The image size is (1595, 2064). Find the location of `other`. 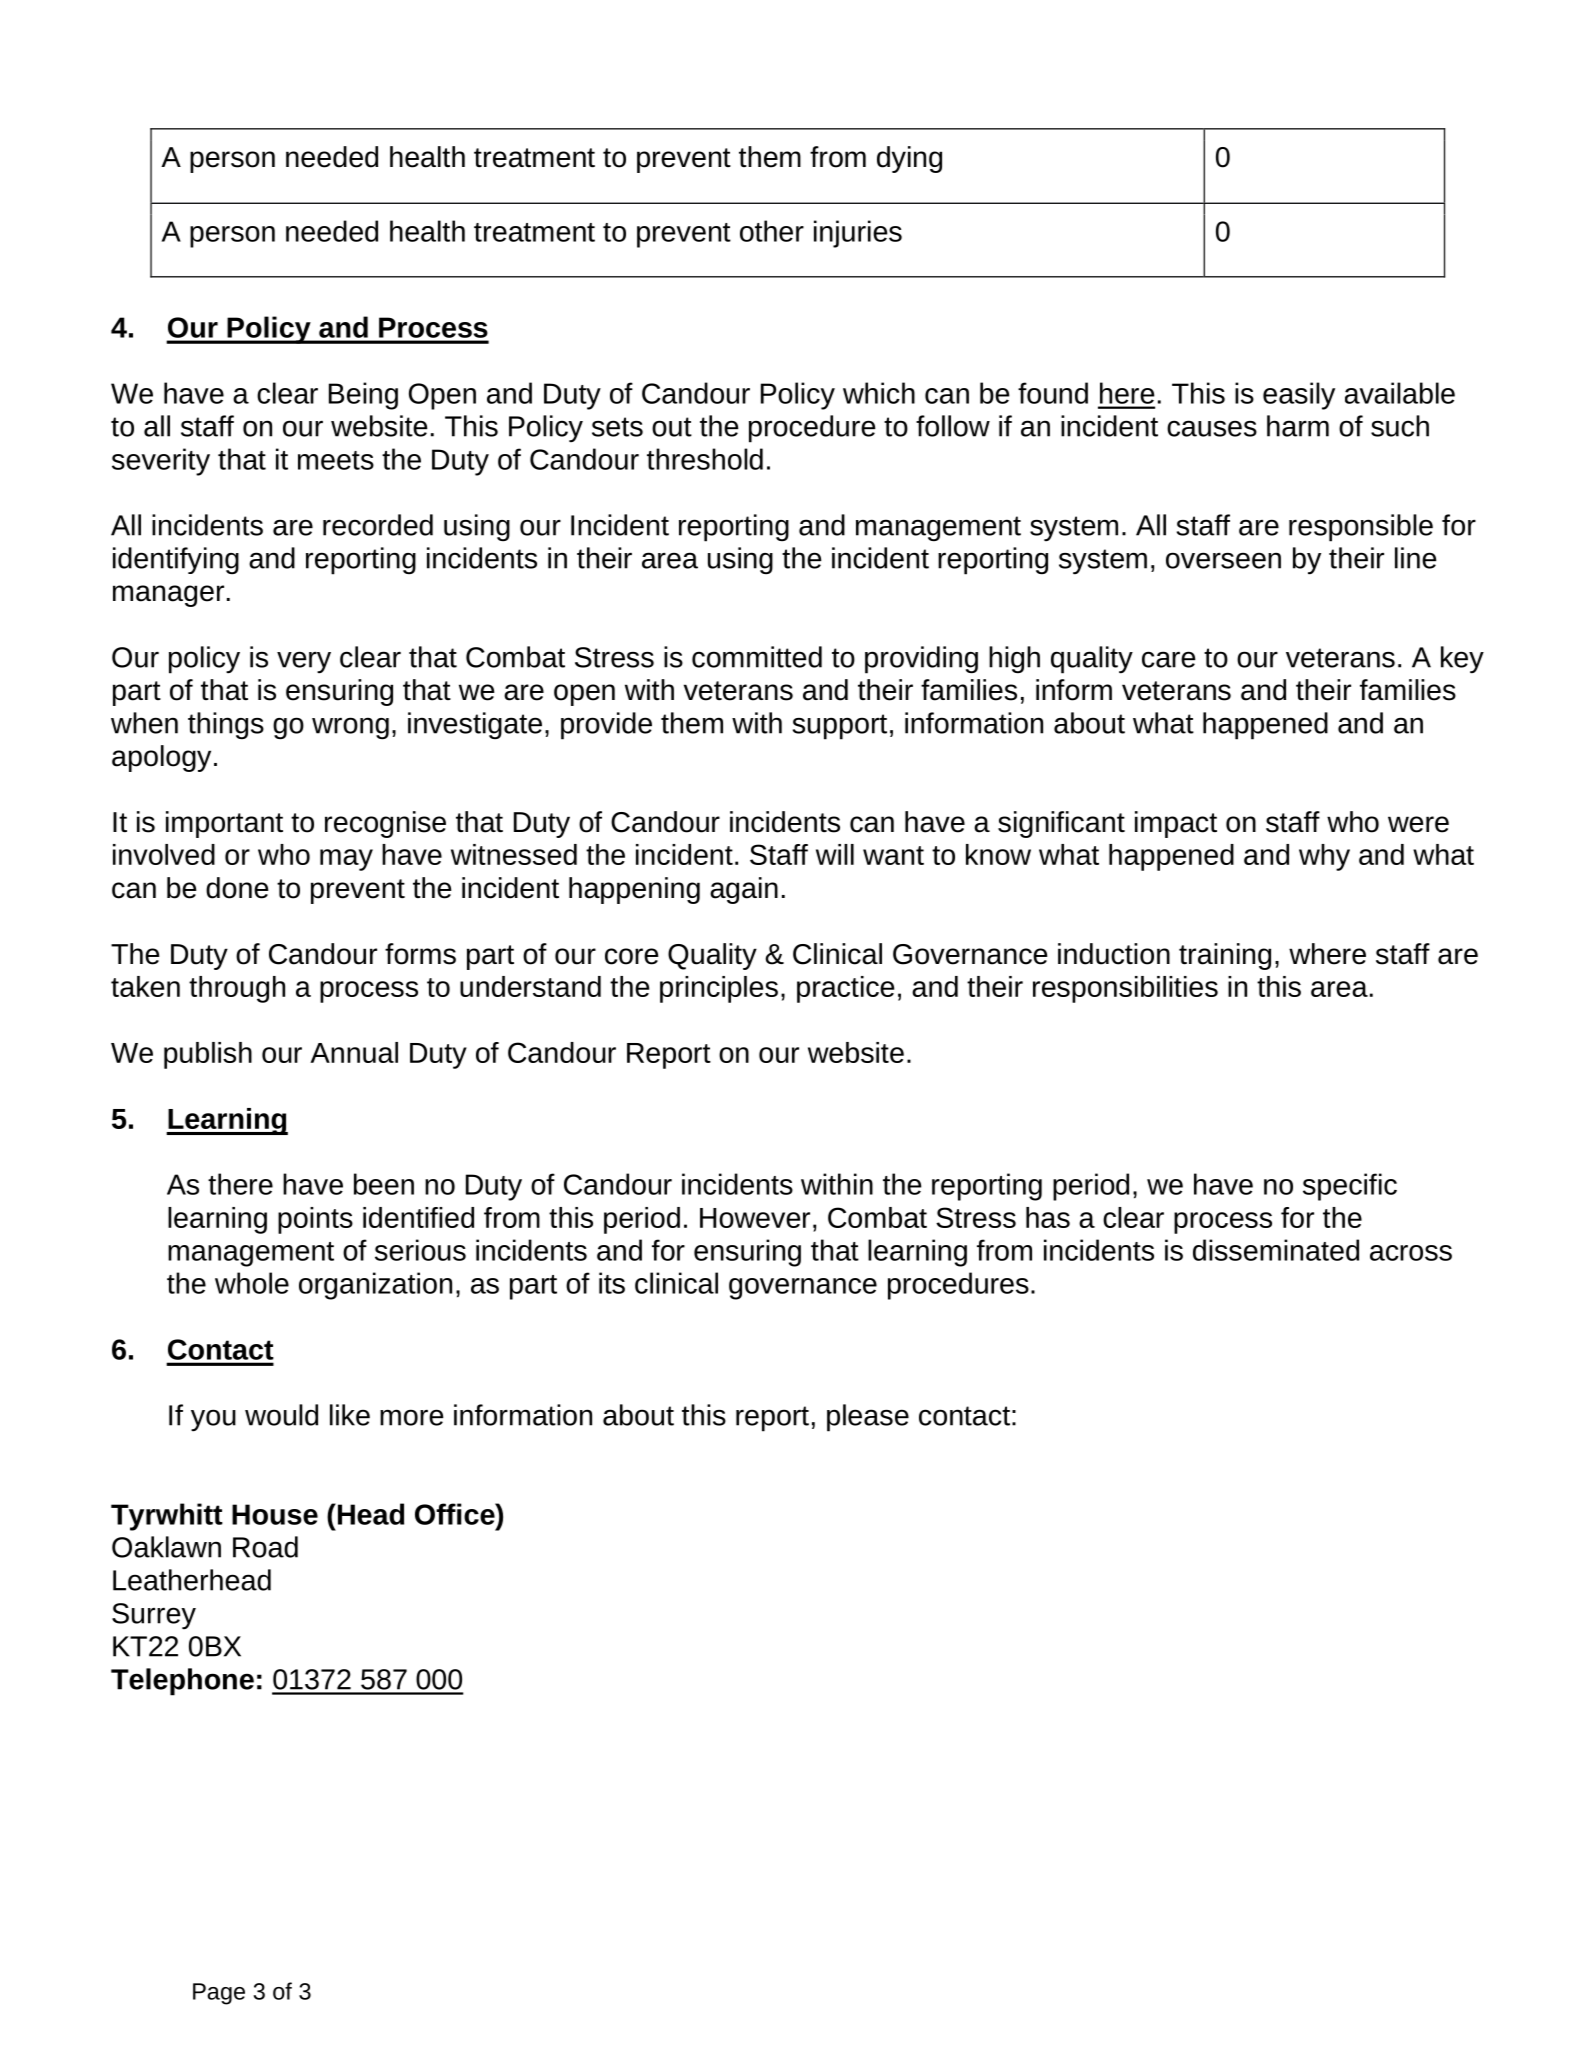

other is located at coordinates (772, 231).
